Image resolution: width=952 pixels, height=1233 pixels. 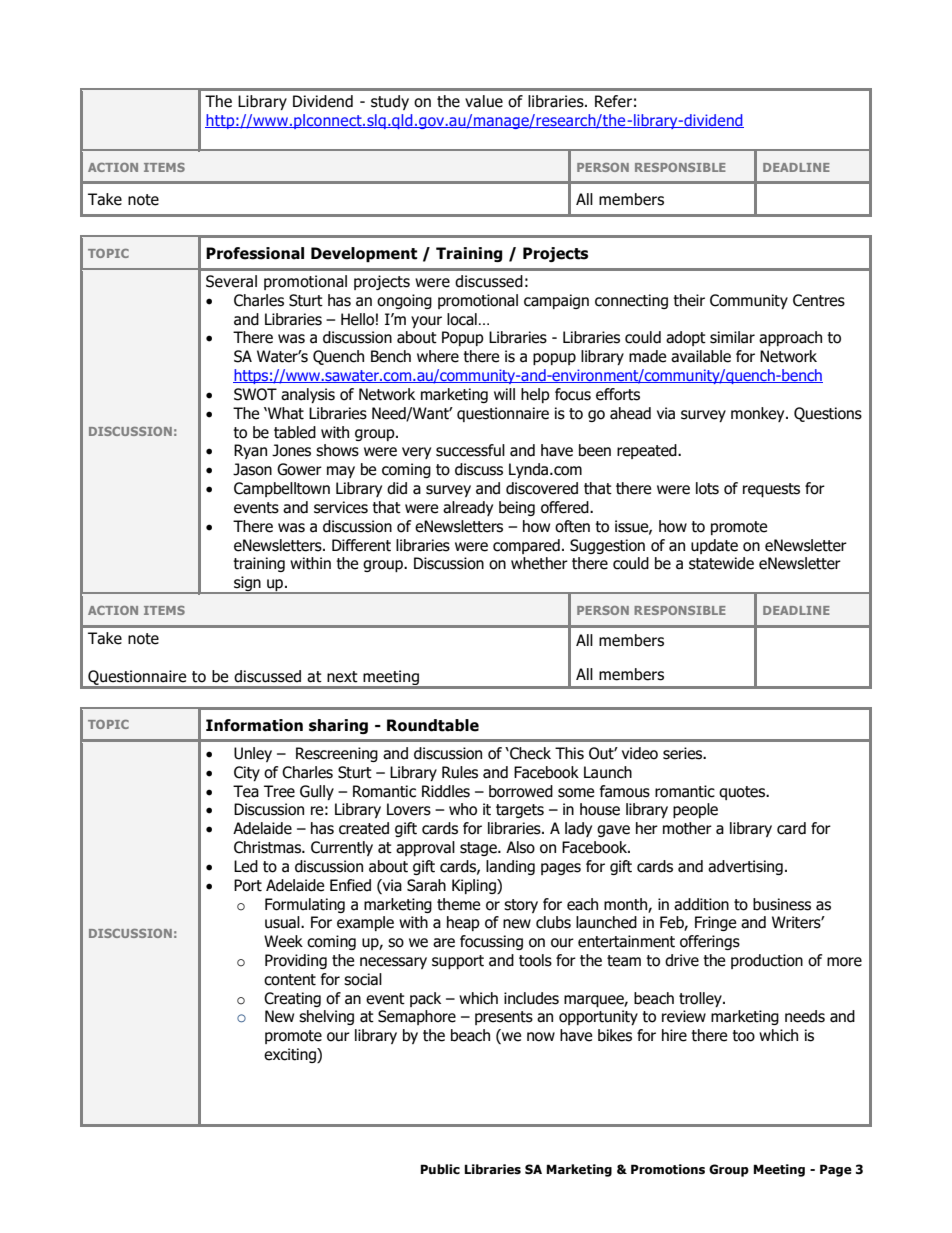 I want to click on requests, so click(x=771, y=490).
